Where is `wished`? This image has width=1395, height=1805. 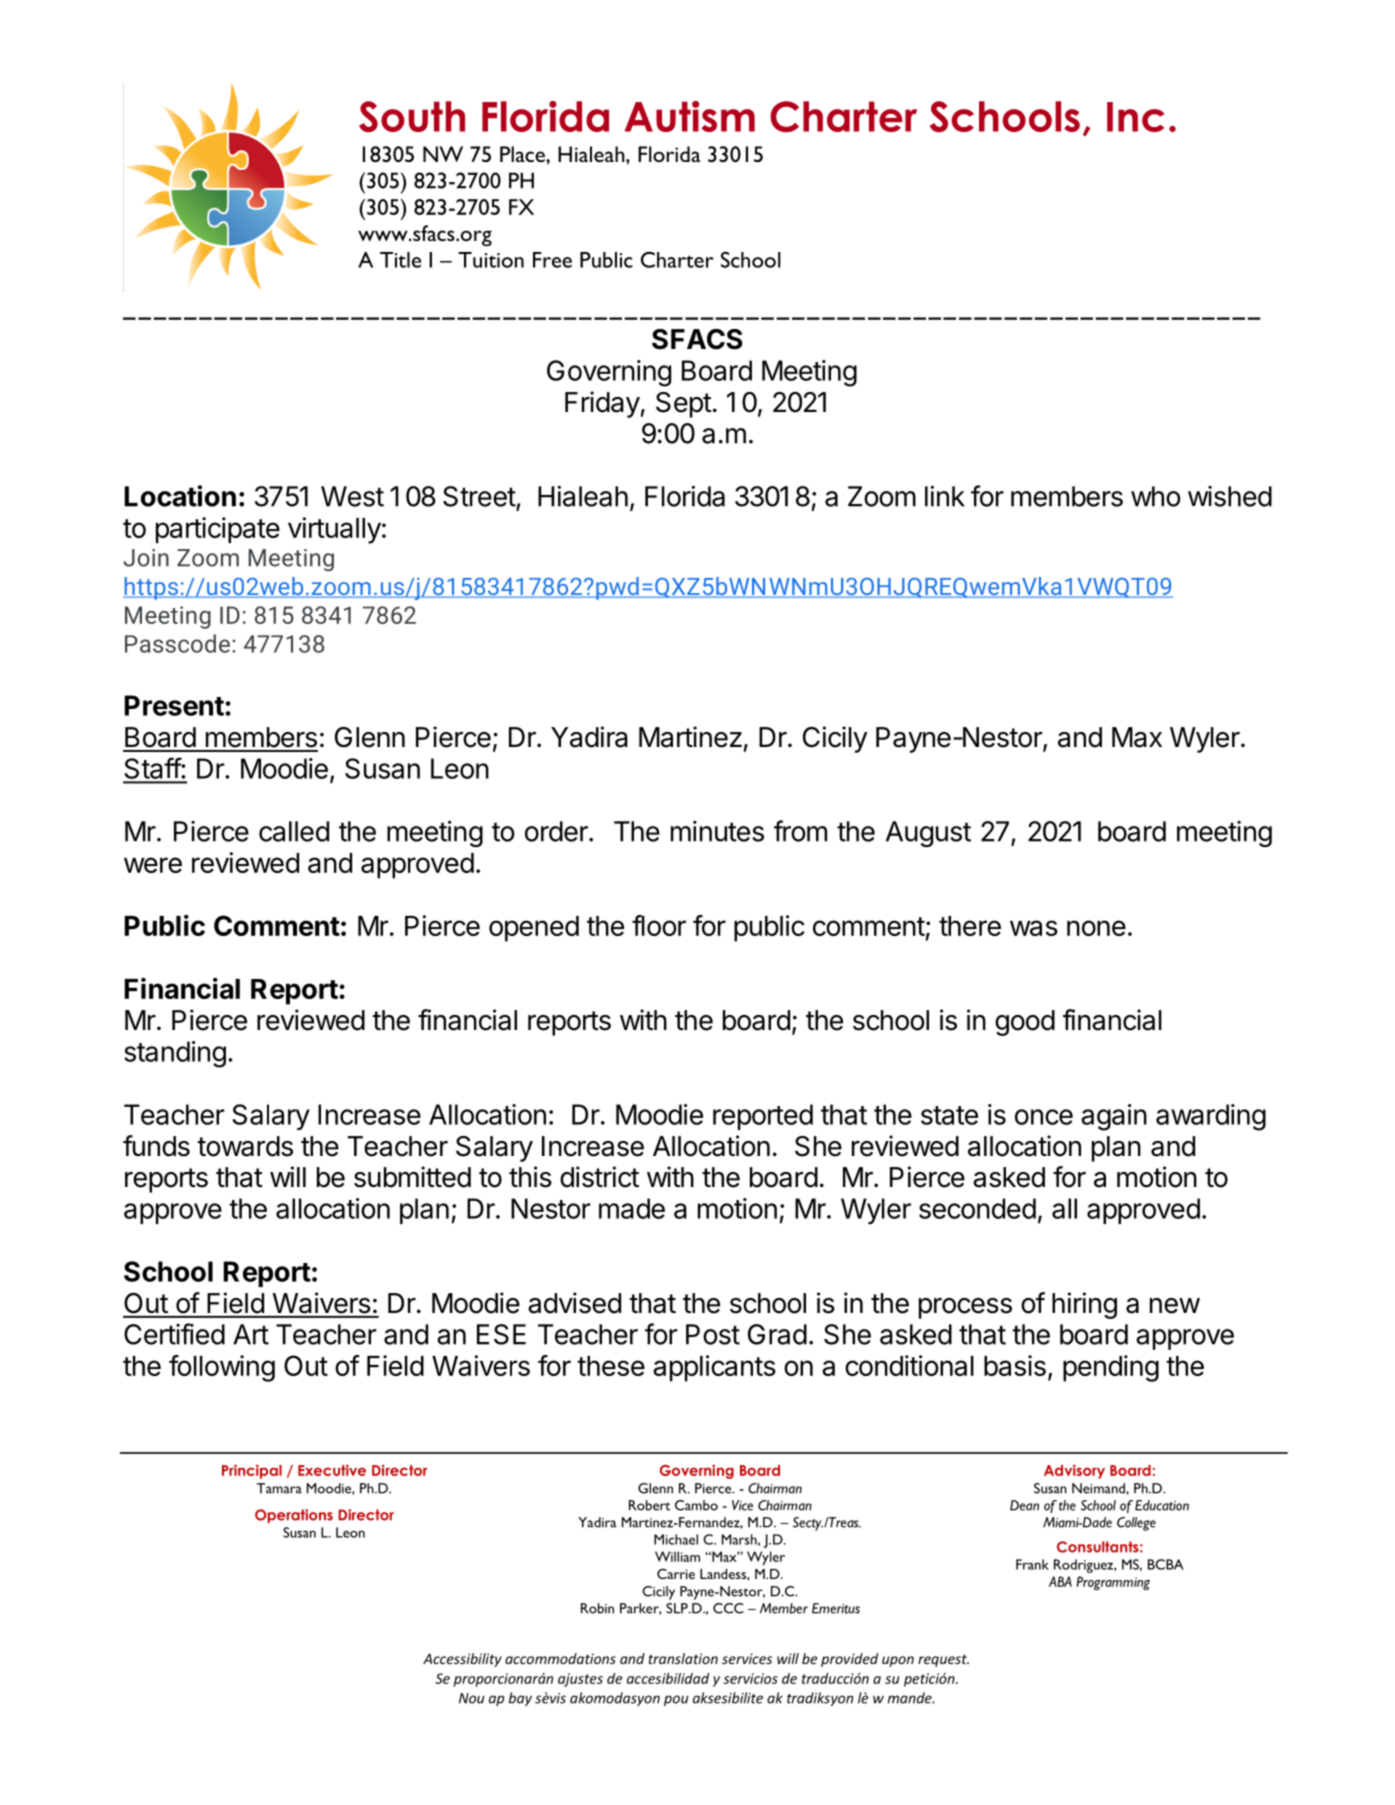
wished is located at coordinates (1230, 496).
